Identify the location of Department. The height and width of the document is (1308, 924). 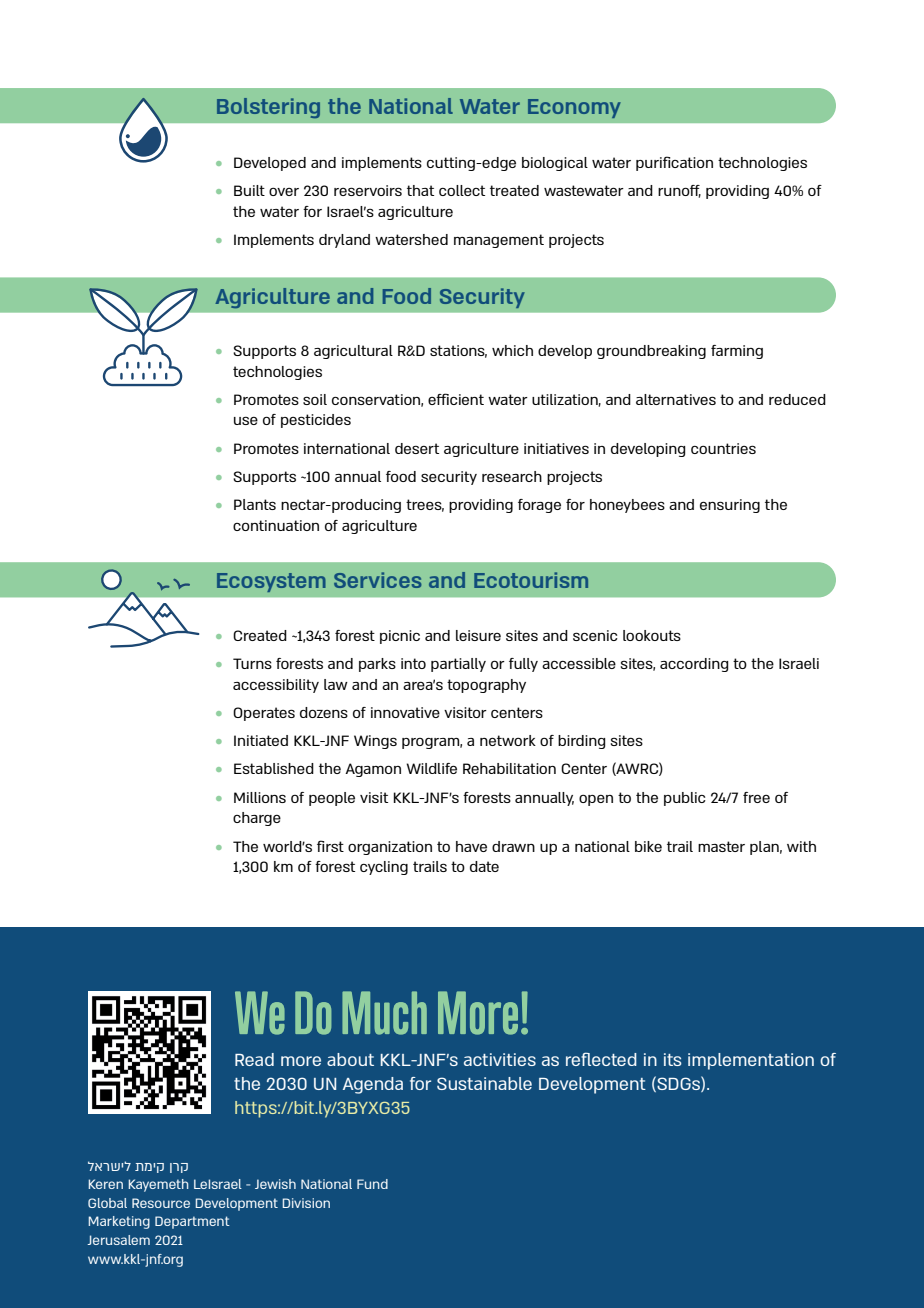
(192, 1222).
